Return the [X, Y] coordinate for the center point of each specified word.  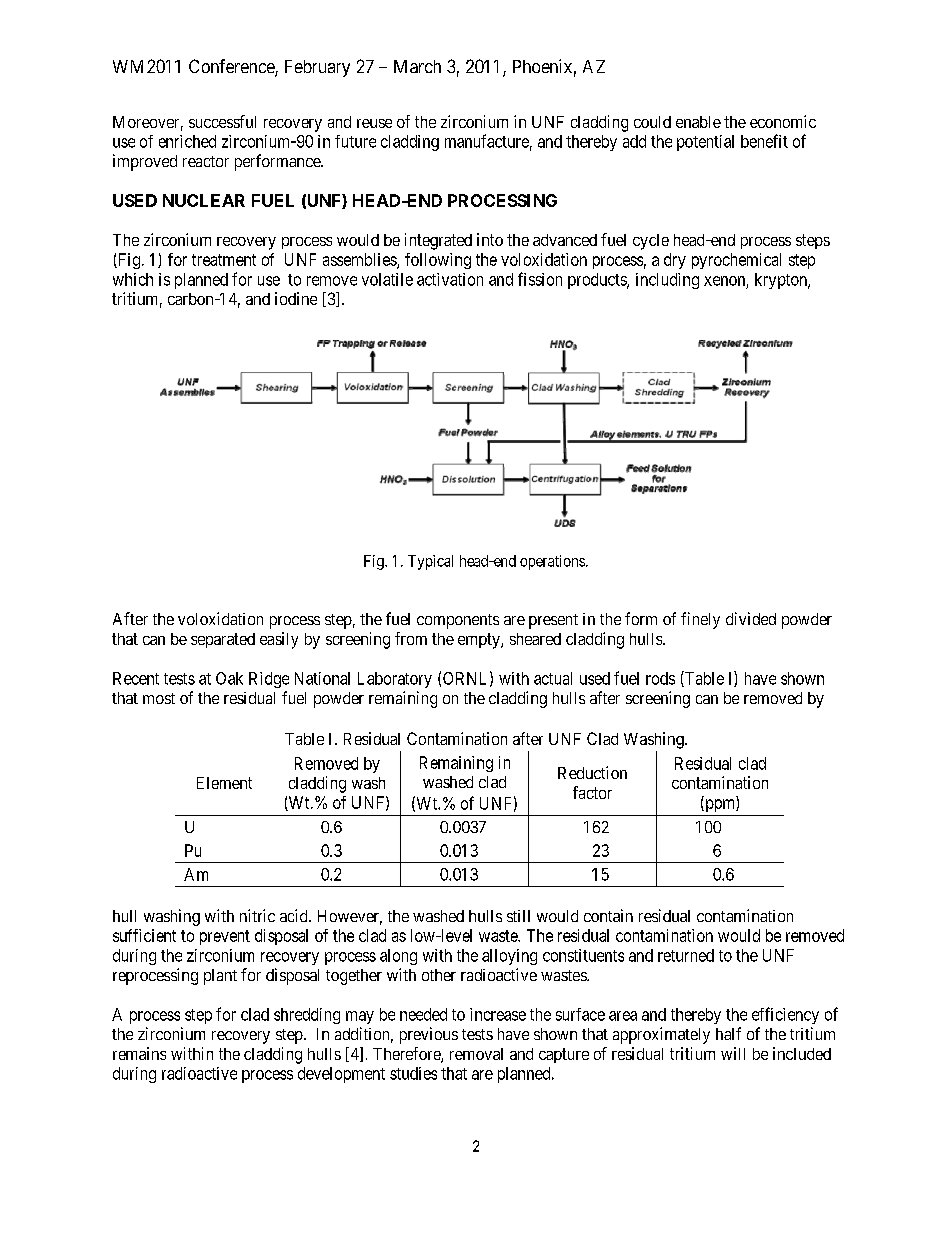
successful [222, 121]
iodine [296, 298]
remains [139, 1053]
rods [660, 678]
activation [450, 279]
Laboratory [395, 680]
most [159, 698]
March [417, 66]
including [667, 281]
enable [698, 122]
